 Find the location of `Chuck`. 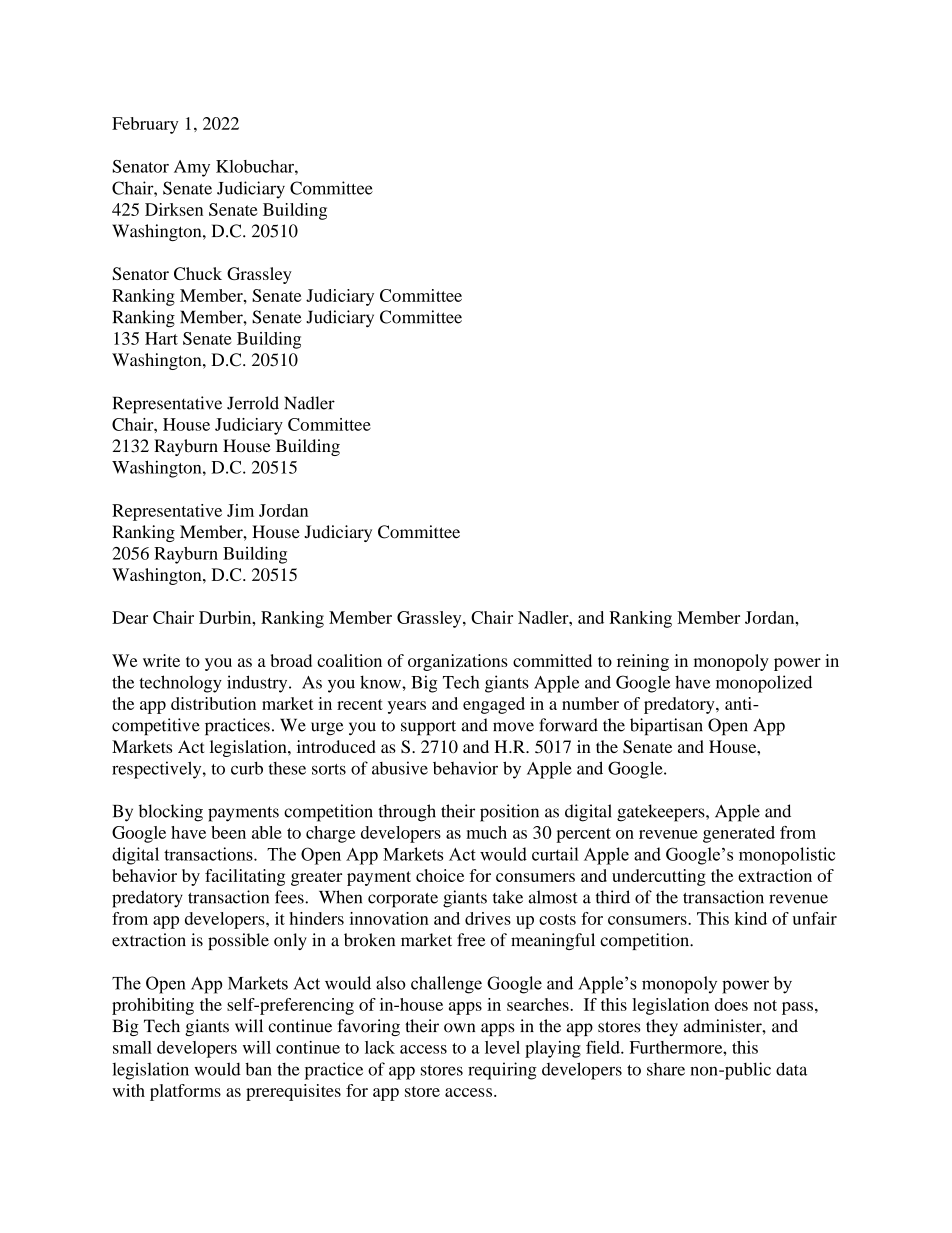

Chuck is located at coordinates (198, 273).
